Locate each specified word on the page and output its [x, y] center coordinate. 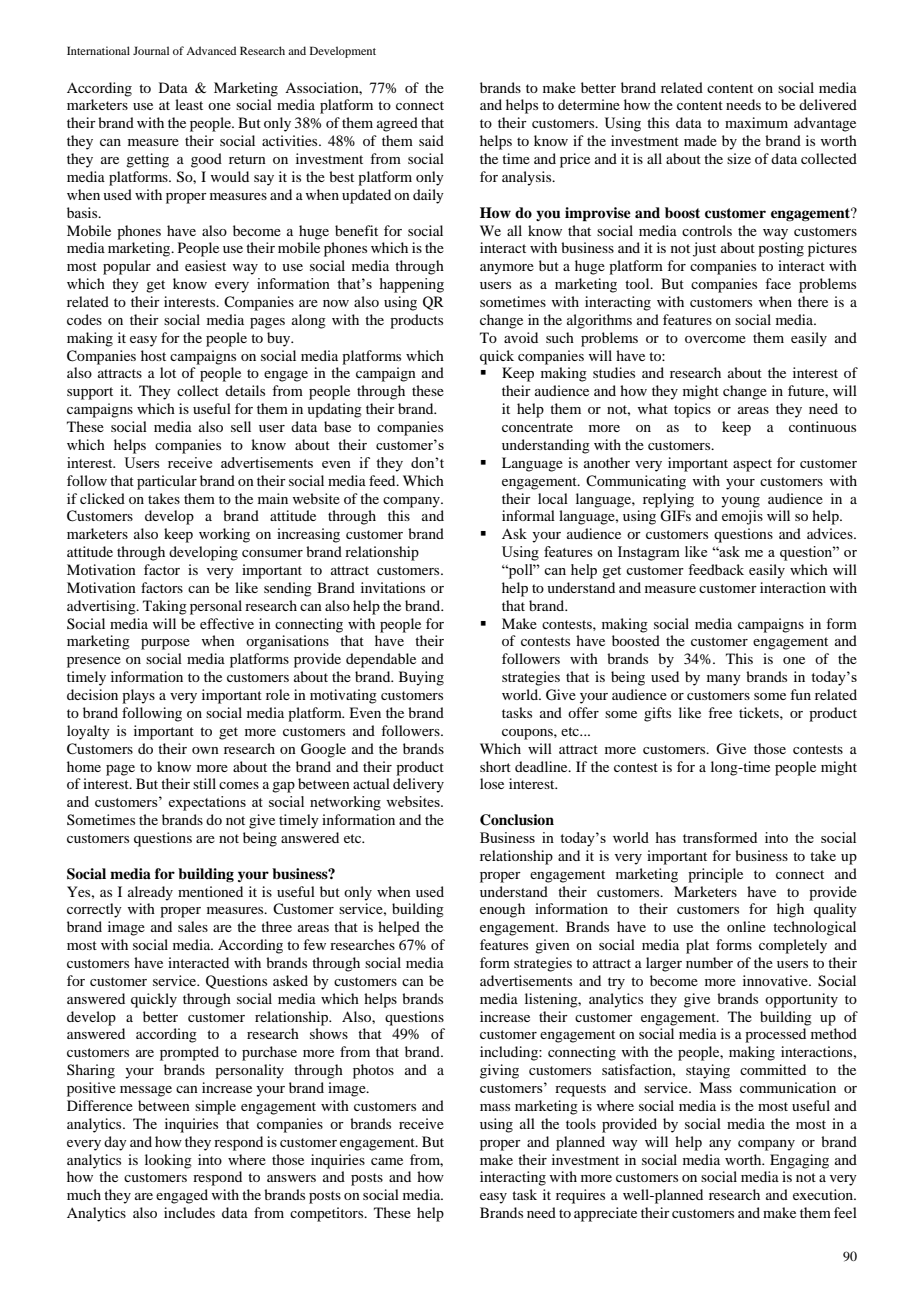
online [746, 926]
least [189, 104]
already [150, 893]
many [724, 680]
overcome [715, 339]
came [387, 1161]
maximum [756, 122]
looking [168, 1161]
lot [168, 372]
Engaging [799, 1161]
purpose [165, 644]
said [431, 140]
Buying [421, 678]
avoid [521, 337]
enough [502, 910]
